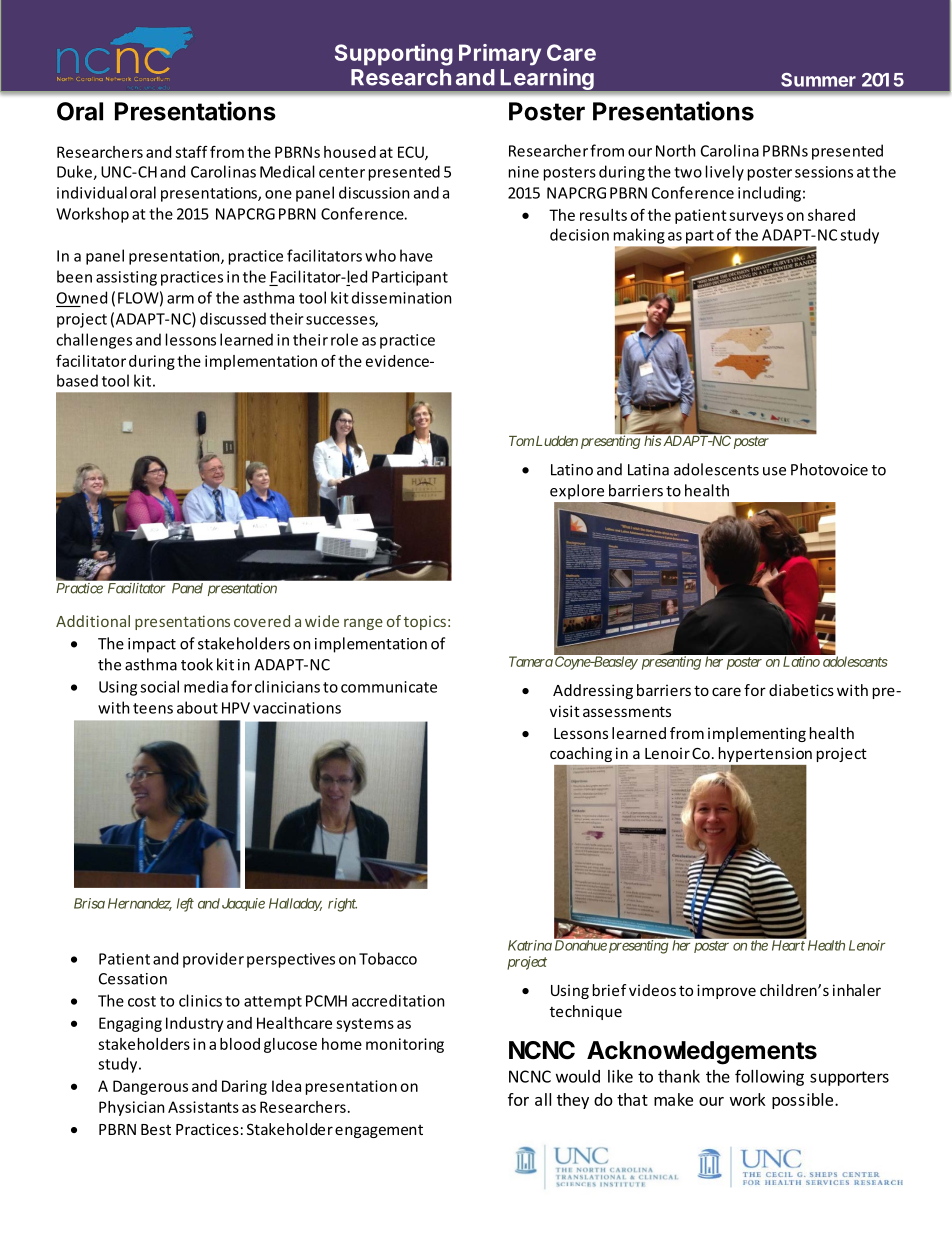 The height and width of the screenshot is (1233, 952). Describe the element at coordinates (757, 734) in the screenshot. I see `implementing` at that location.
